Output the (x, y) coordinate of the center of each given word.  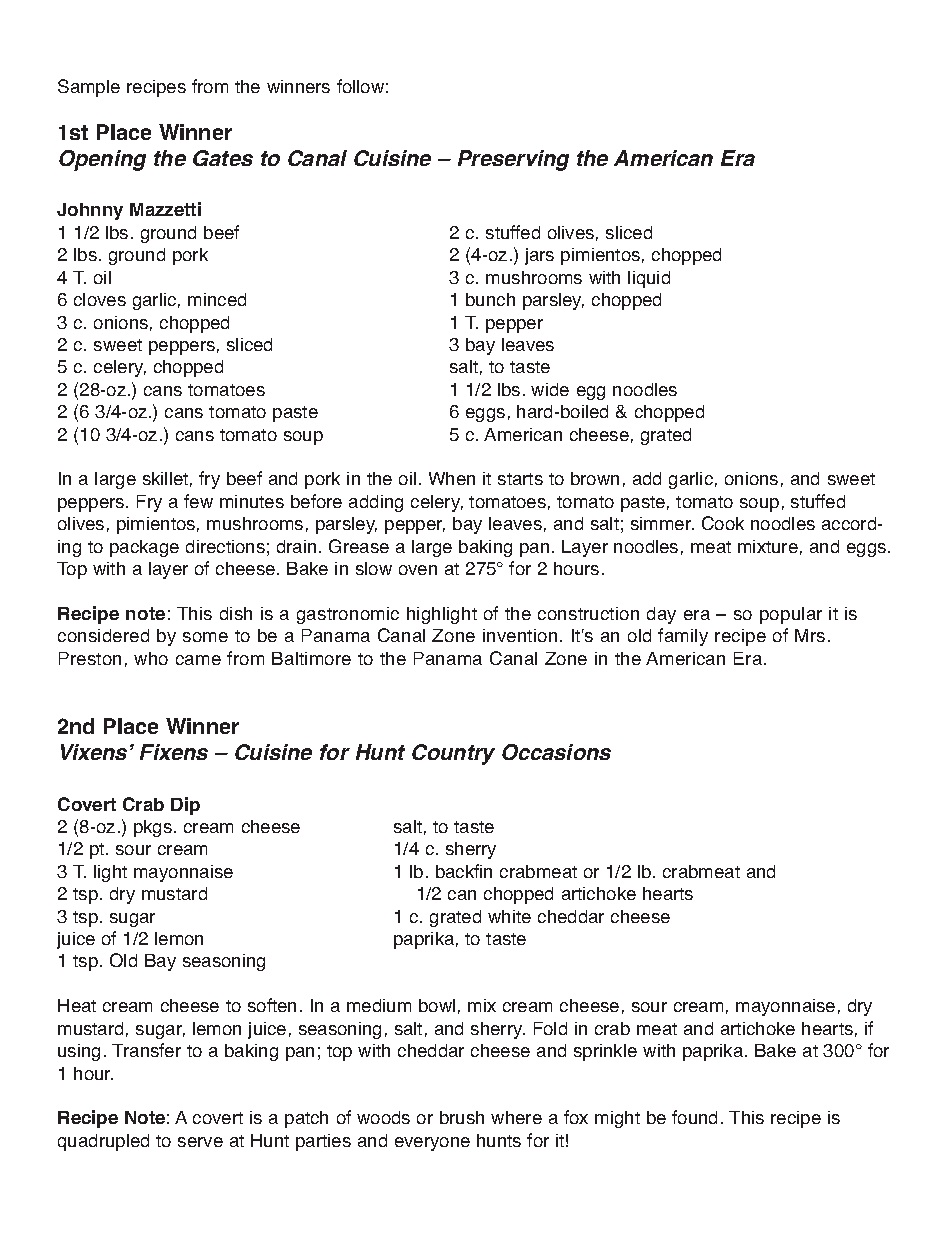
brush (462, 1117)
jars (539, 256)
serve (200, 1142)
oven (418, 570)
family (683, 637)
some (205, 637)
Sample (89, 88)
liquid (649, 279)
